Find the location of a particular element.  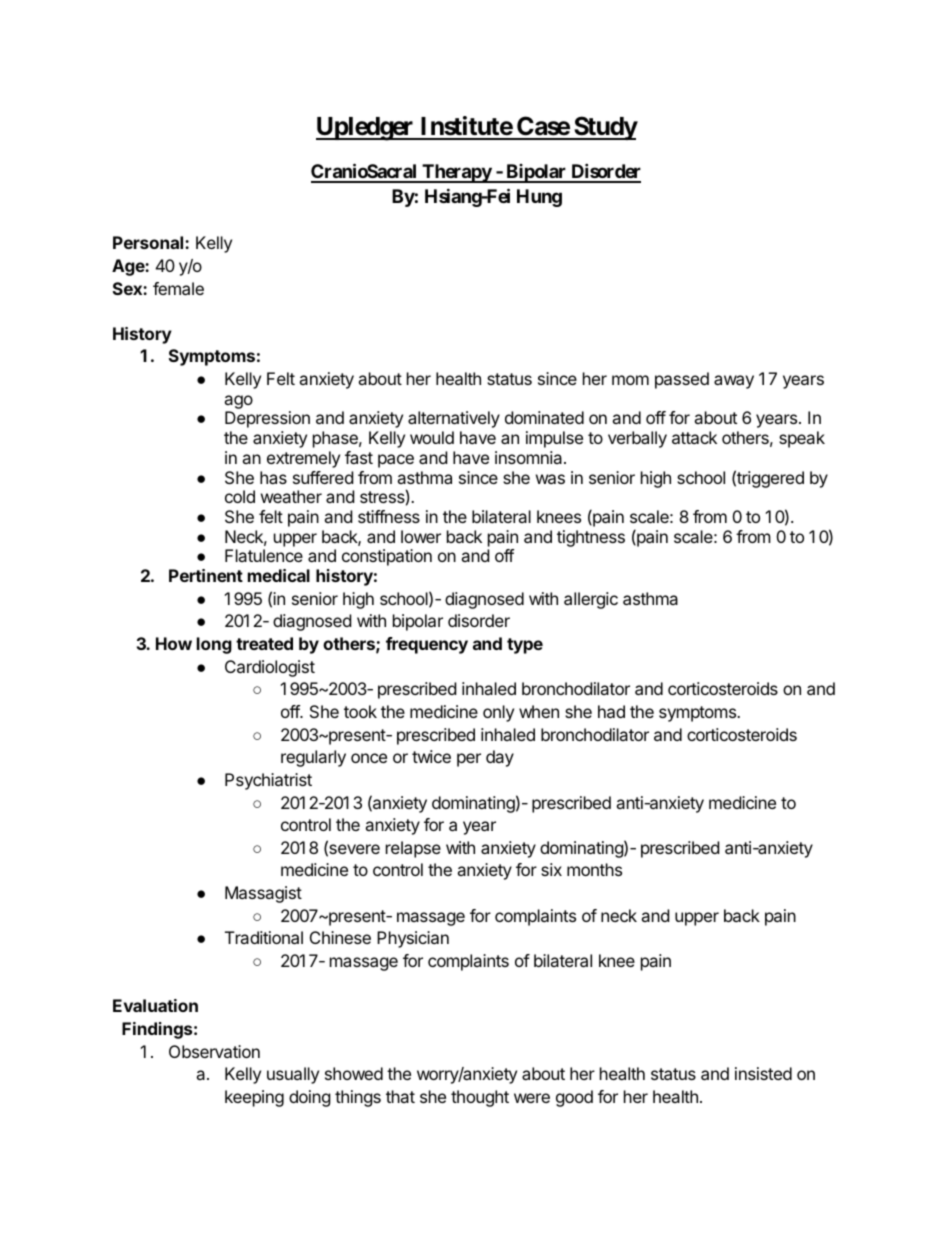

Therapy is located at coordinates (456, 173).
